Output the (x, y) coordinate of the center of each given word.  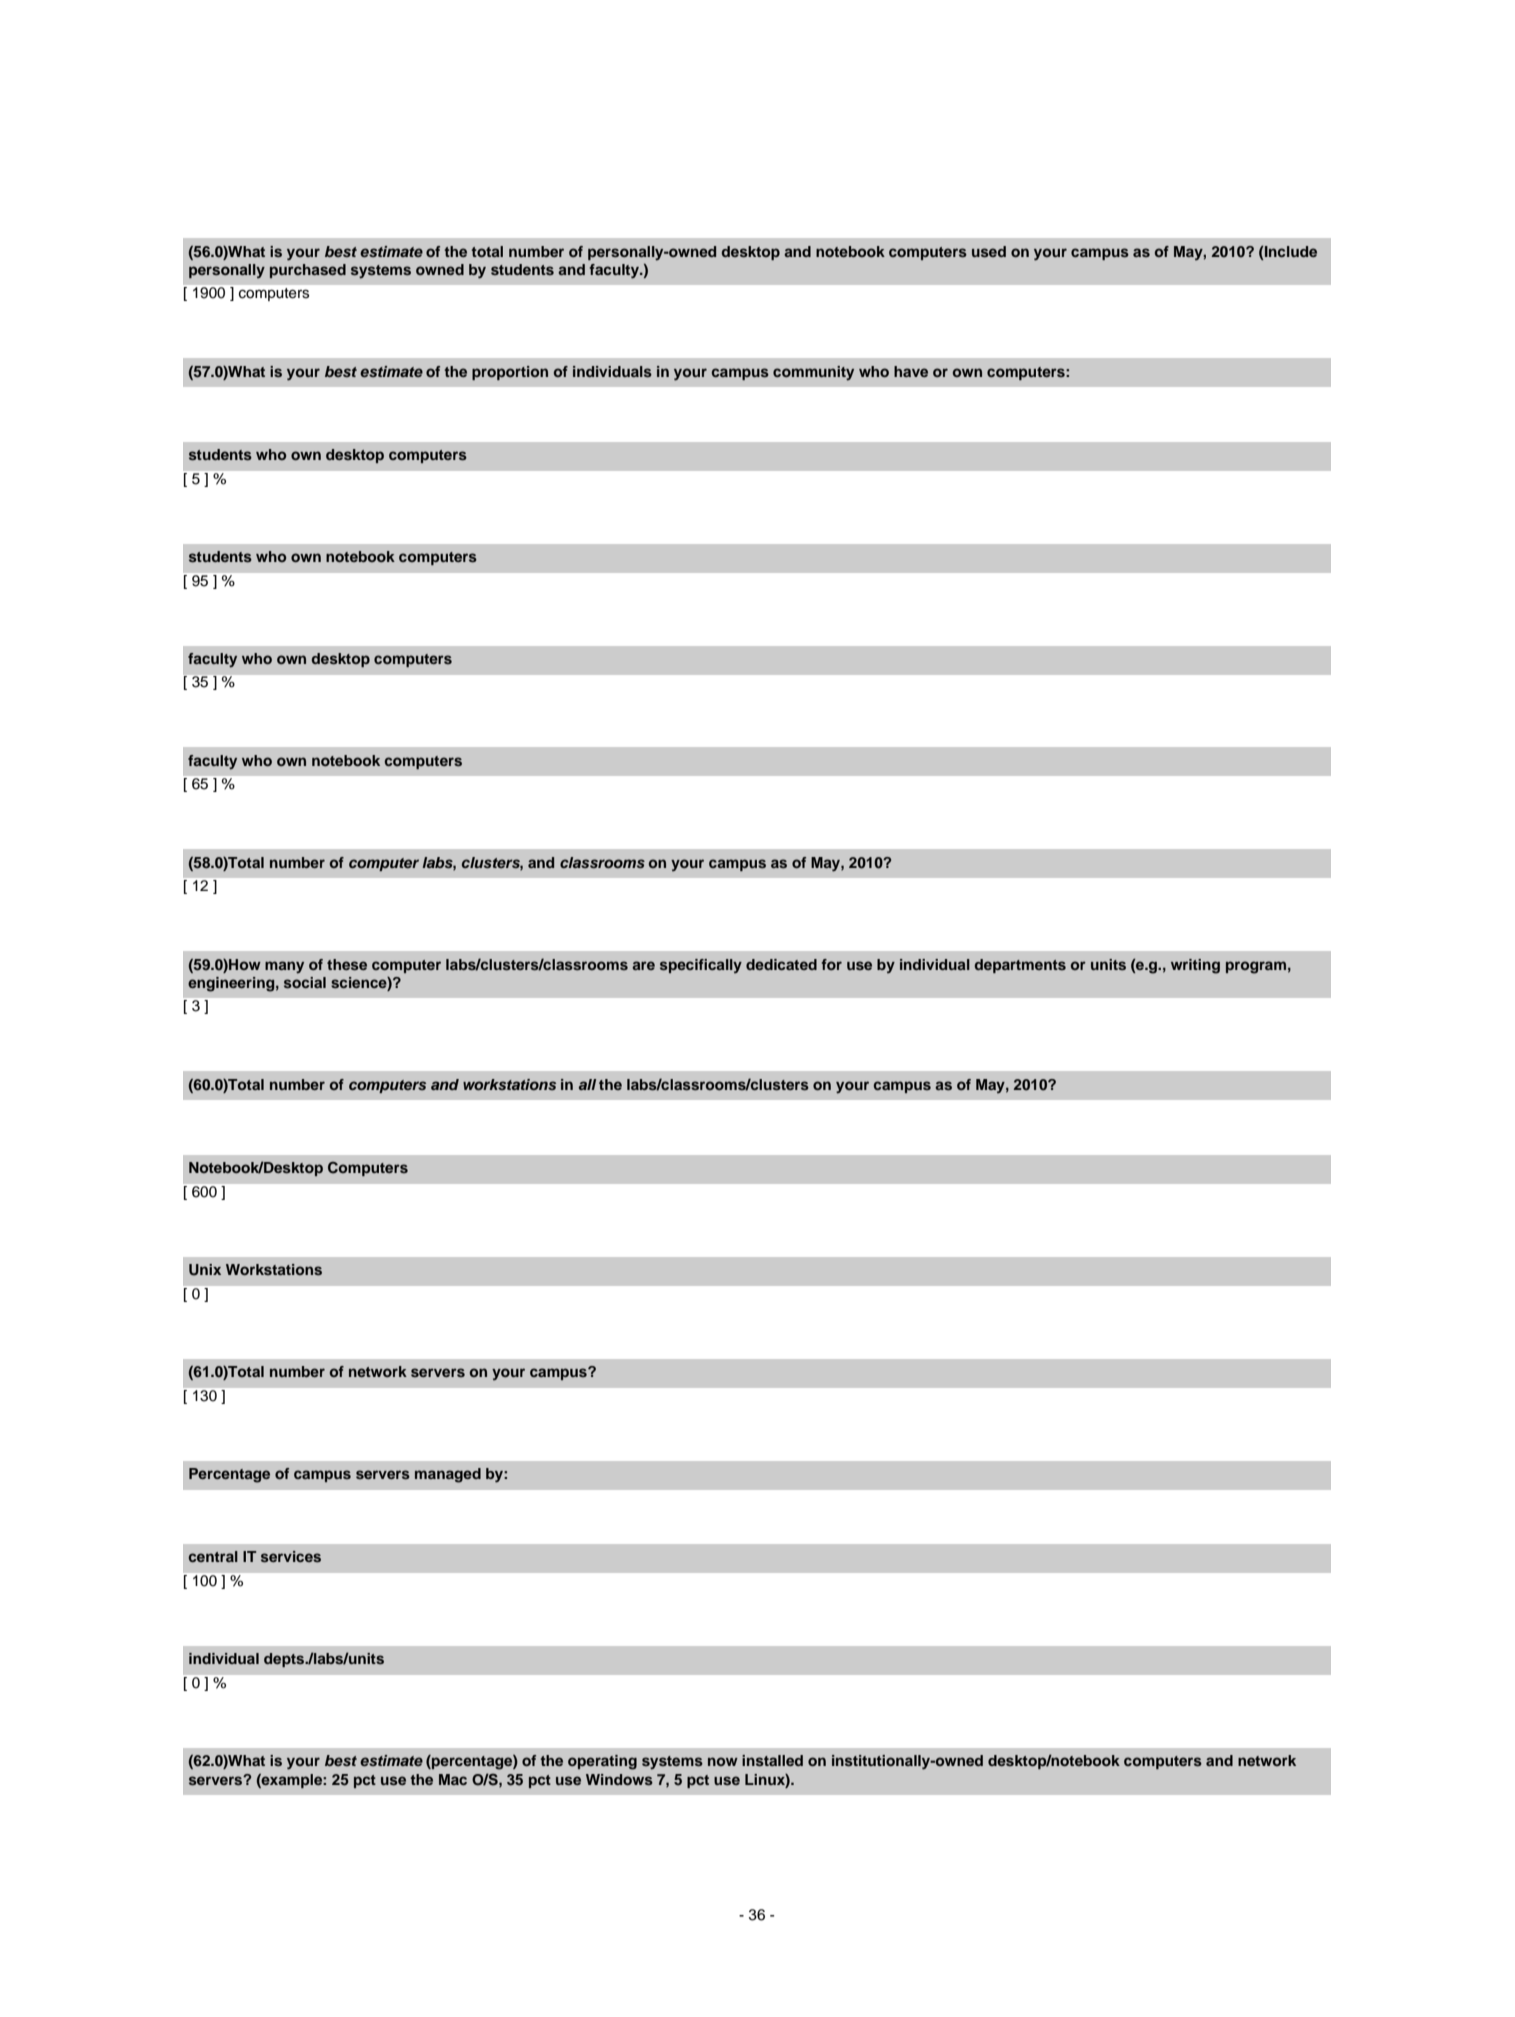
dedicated (781, 964)
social (305, 982)
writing (1195, 966)
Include (1291, 251)
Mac (453, 1779)
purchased (308, 271)
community (813, 373)
